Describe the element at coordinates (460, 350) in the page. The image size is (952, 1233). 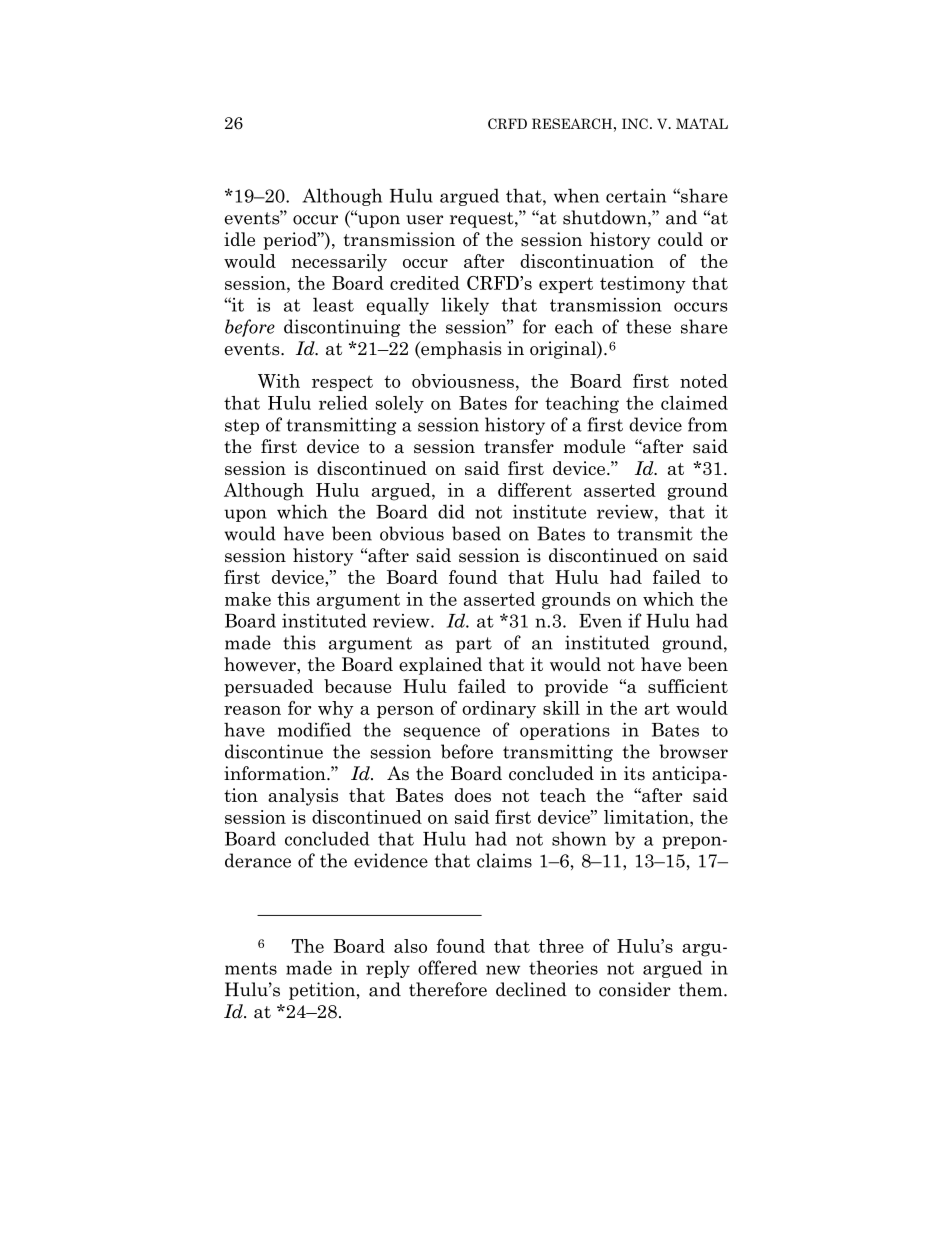
I see `emphasis` at that location.
